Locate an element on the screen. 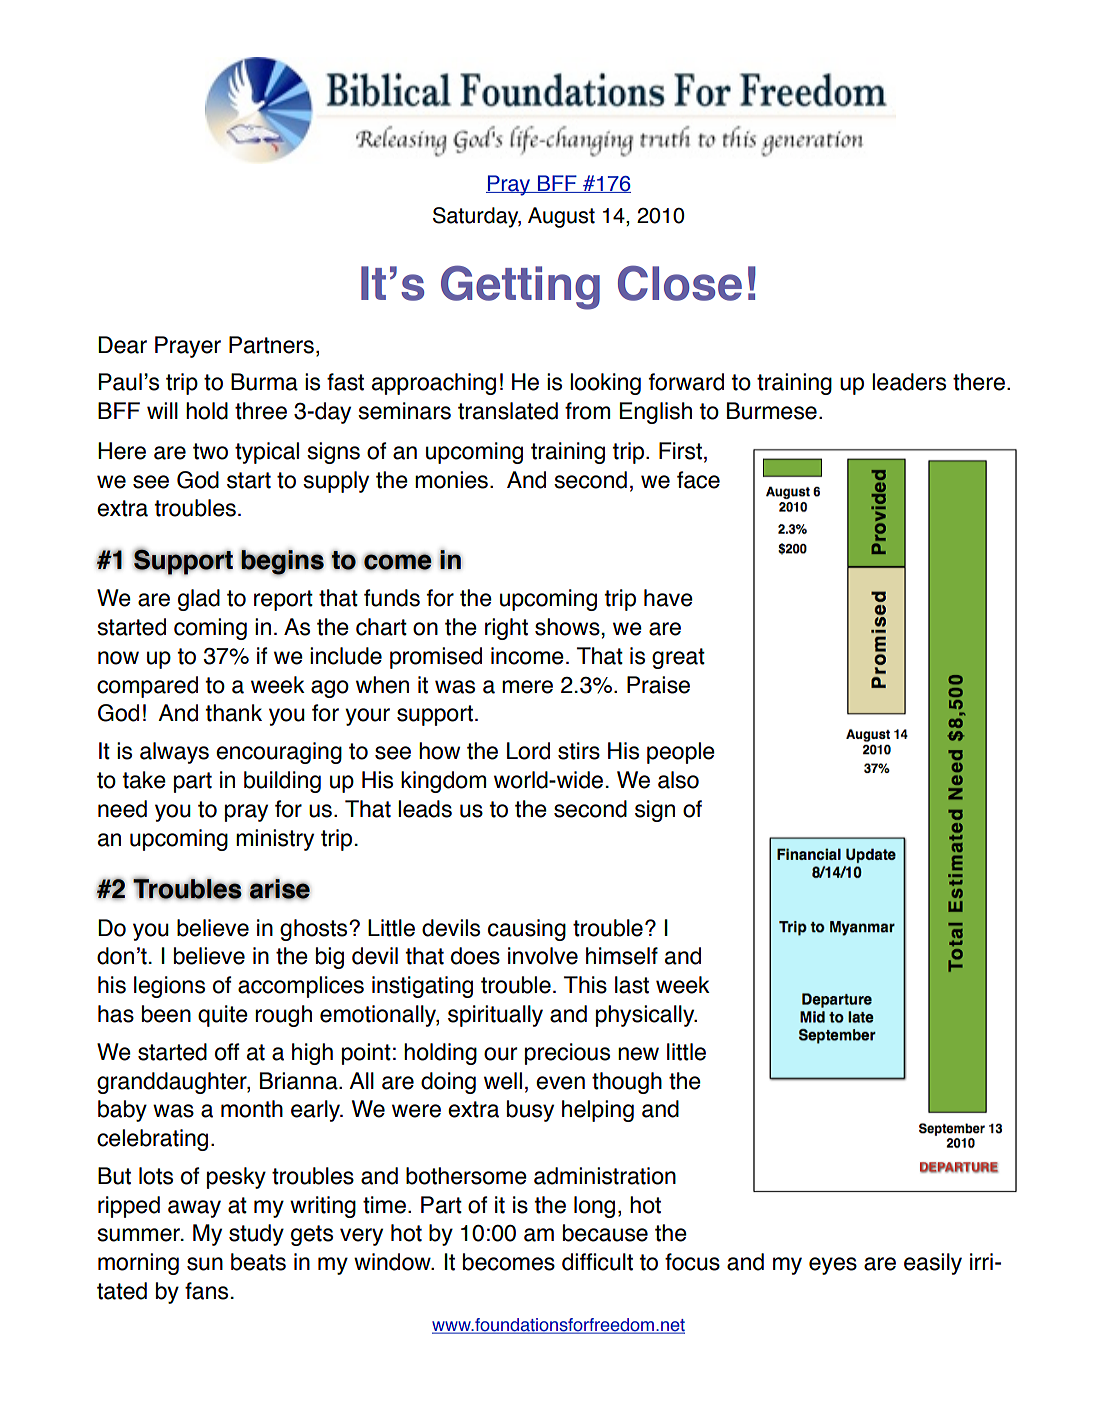 This screenshot has width=1101, height=1425. difficult is located at coordinates (597, 1262).
